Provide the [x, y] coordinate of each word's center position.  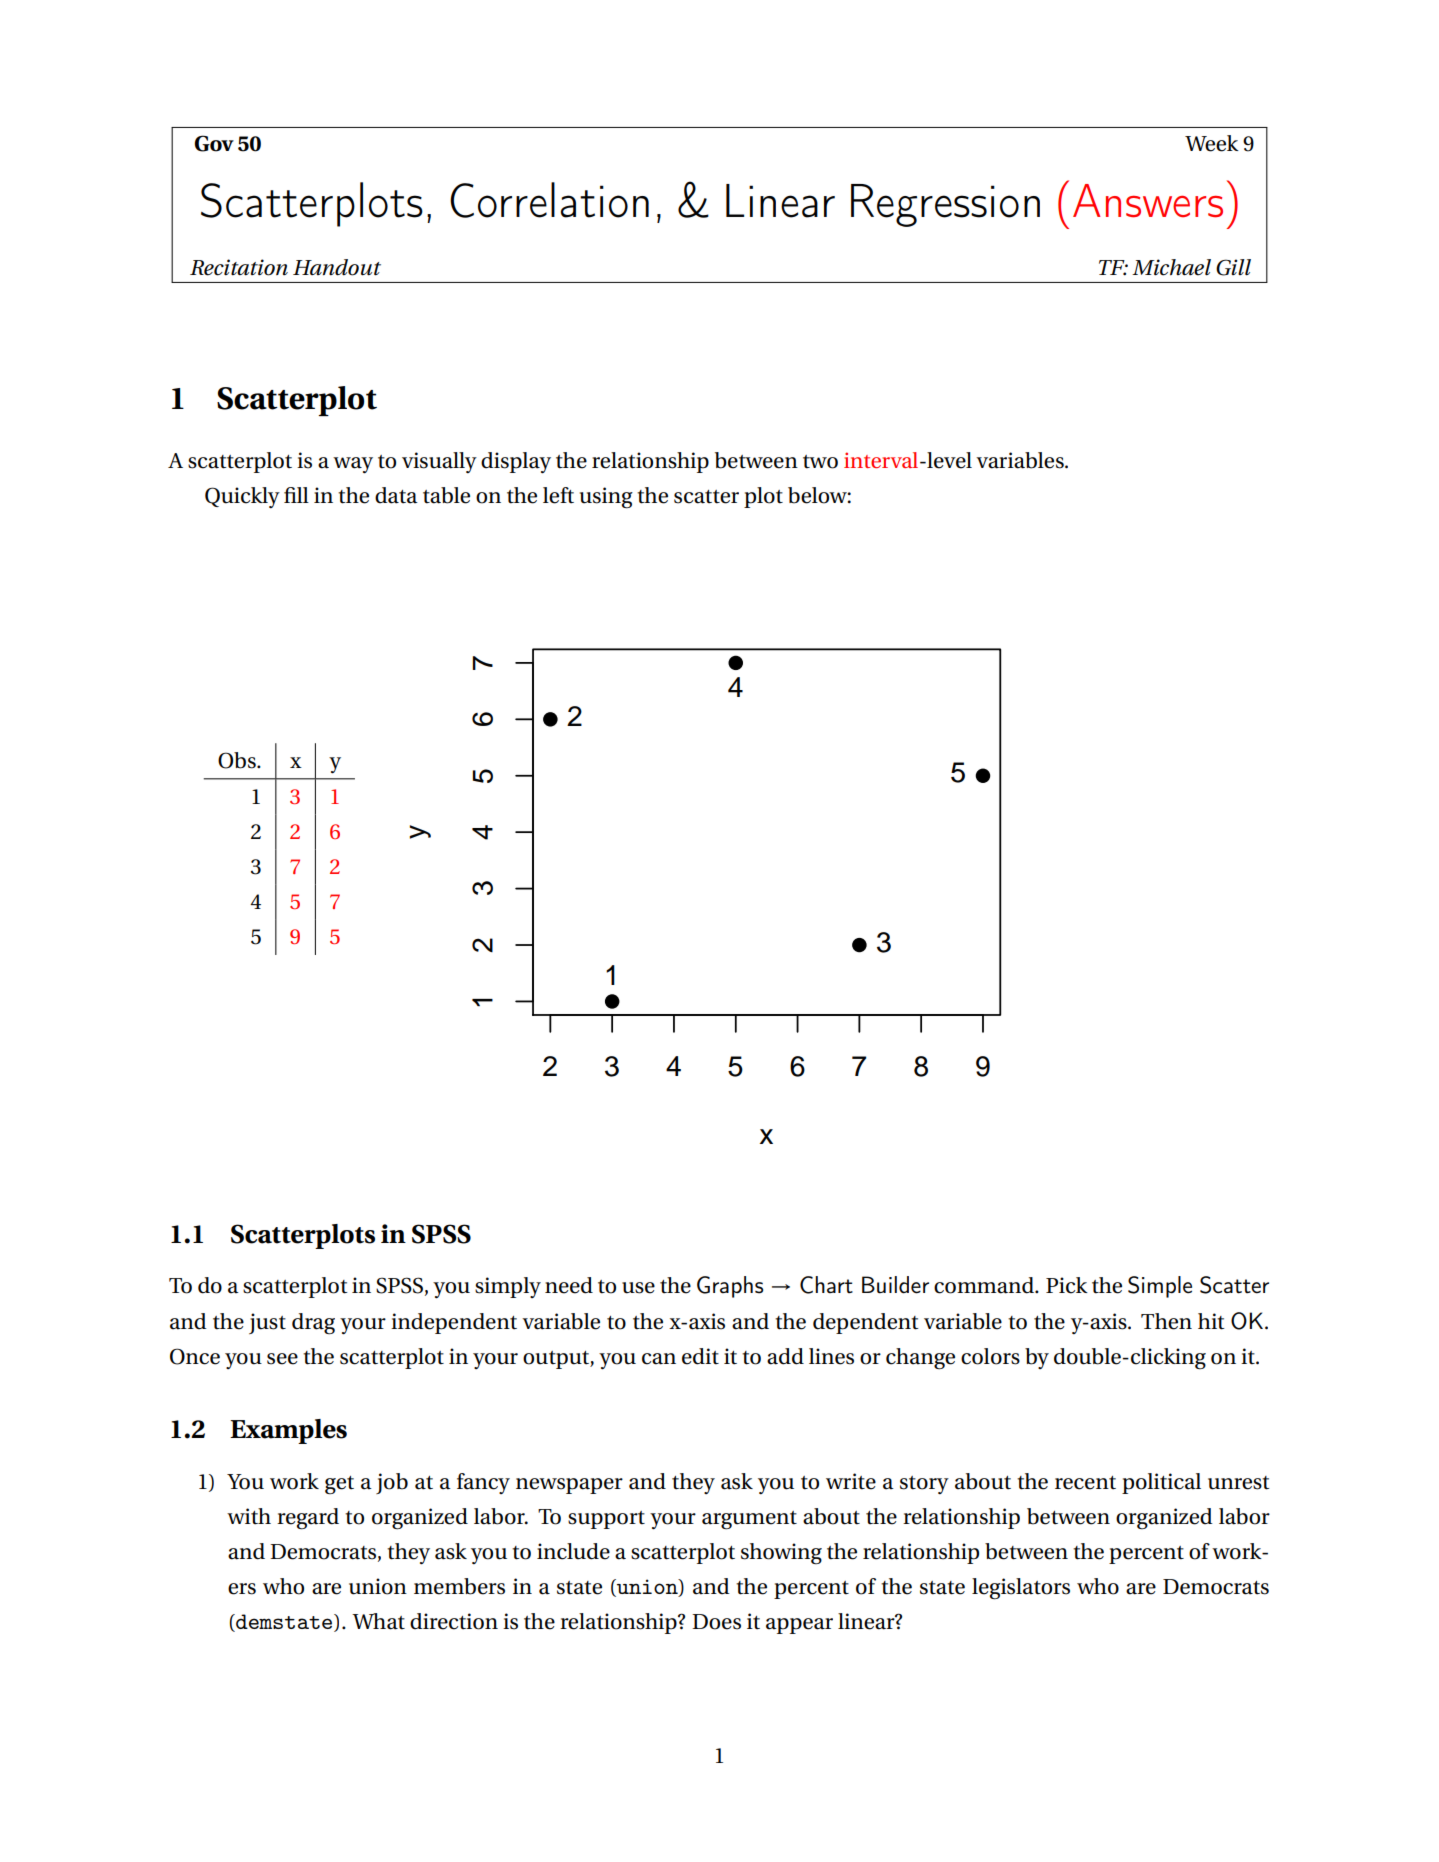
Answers [1148, 201]
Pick [1067, 1285]
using [606, 498]
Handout [337, 267]
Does [716, 1622]
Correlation [549, 200]
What [378, 1621]
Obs [238, 760]
